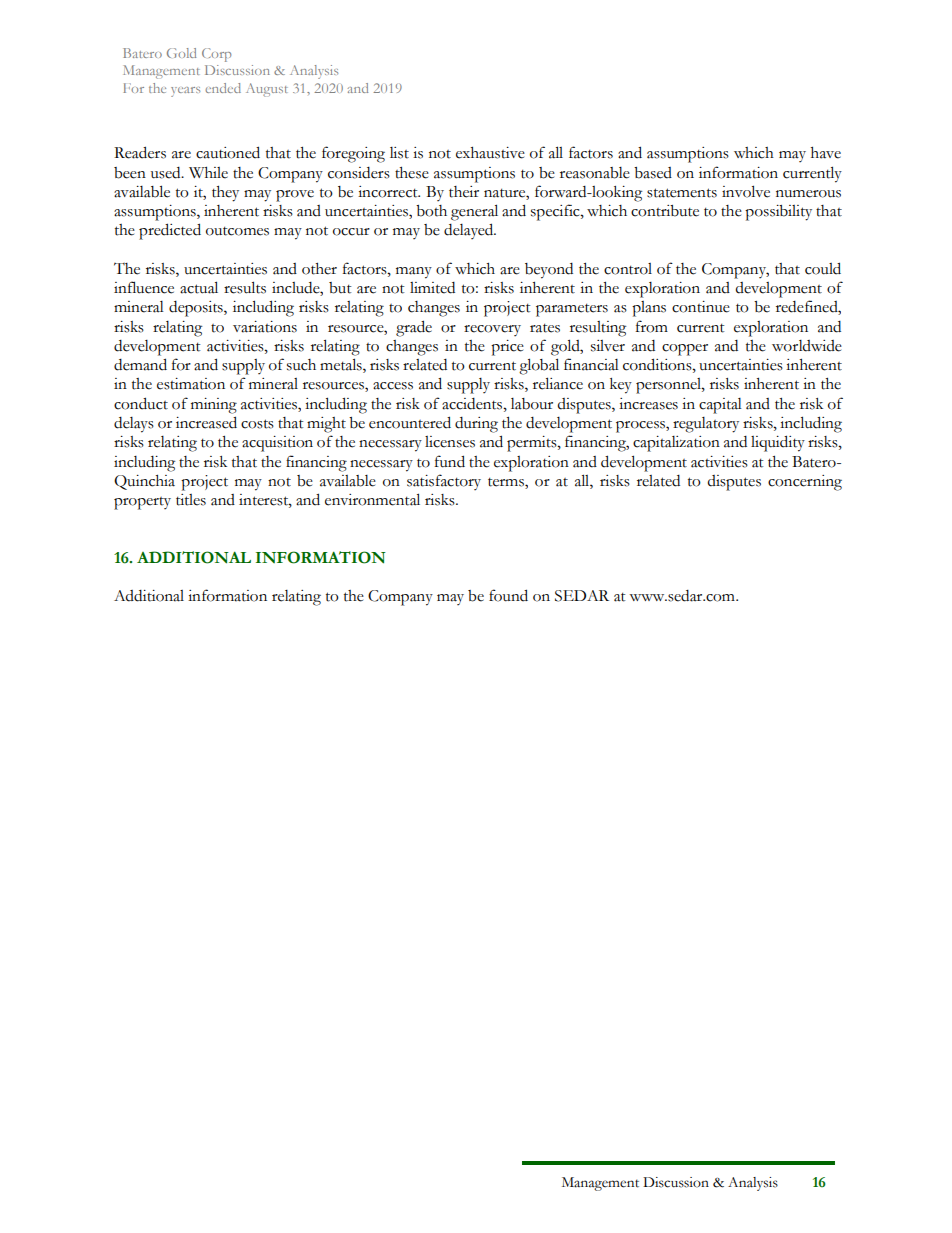 The width and height of the document is (952, 1233). Describe the element at coordinates (464, 192) in the document. I see `their` at that location.
